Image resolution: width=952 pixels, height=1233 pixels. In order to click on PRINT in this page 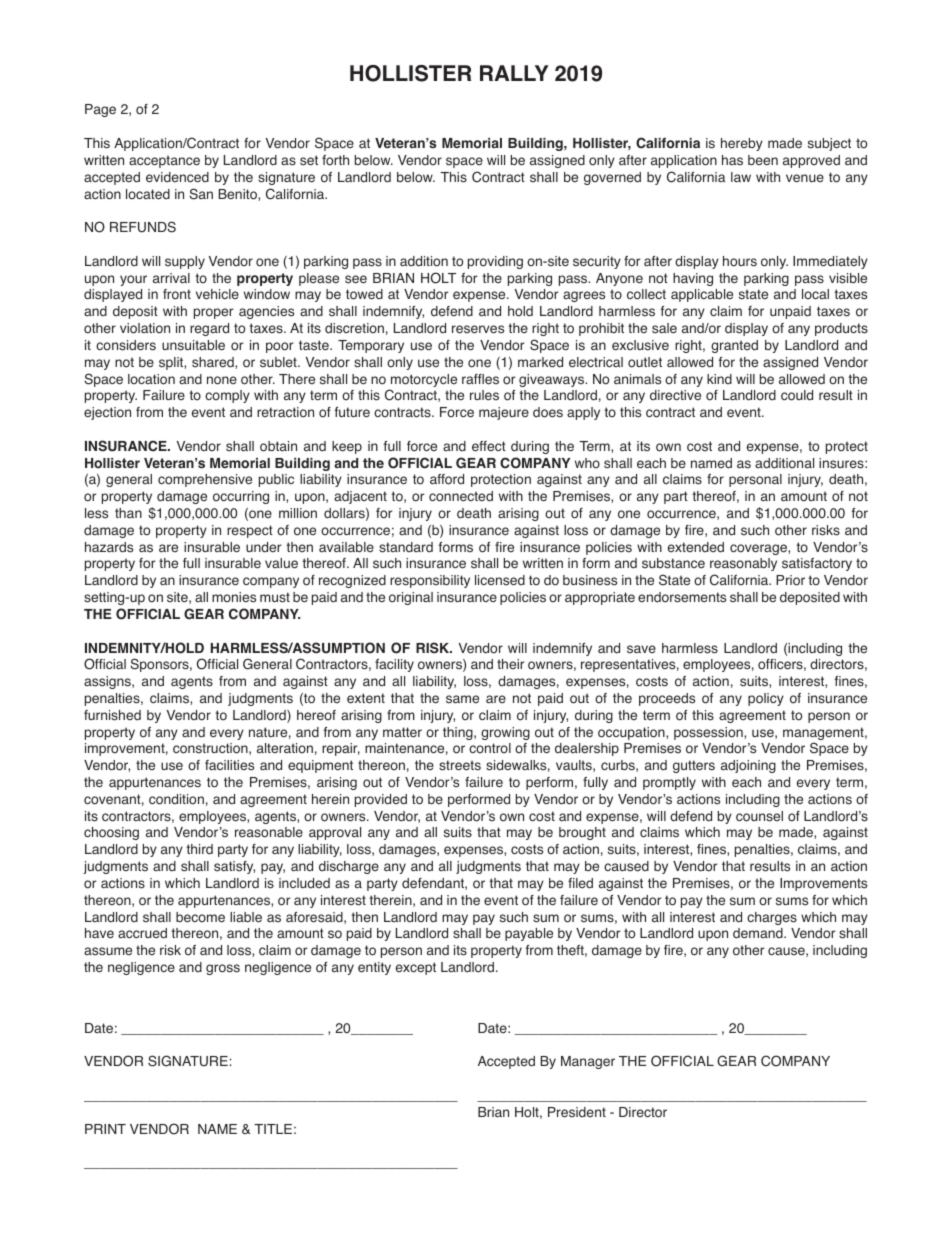, I will do `click(105, 1129)`.
